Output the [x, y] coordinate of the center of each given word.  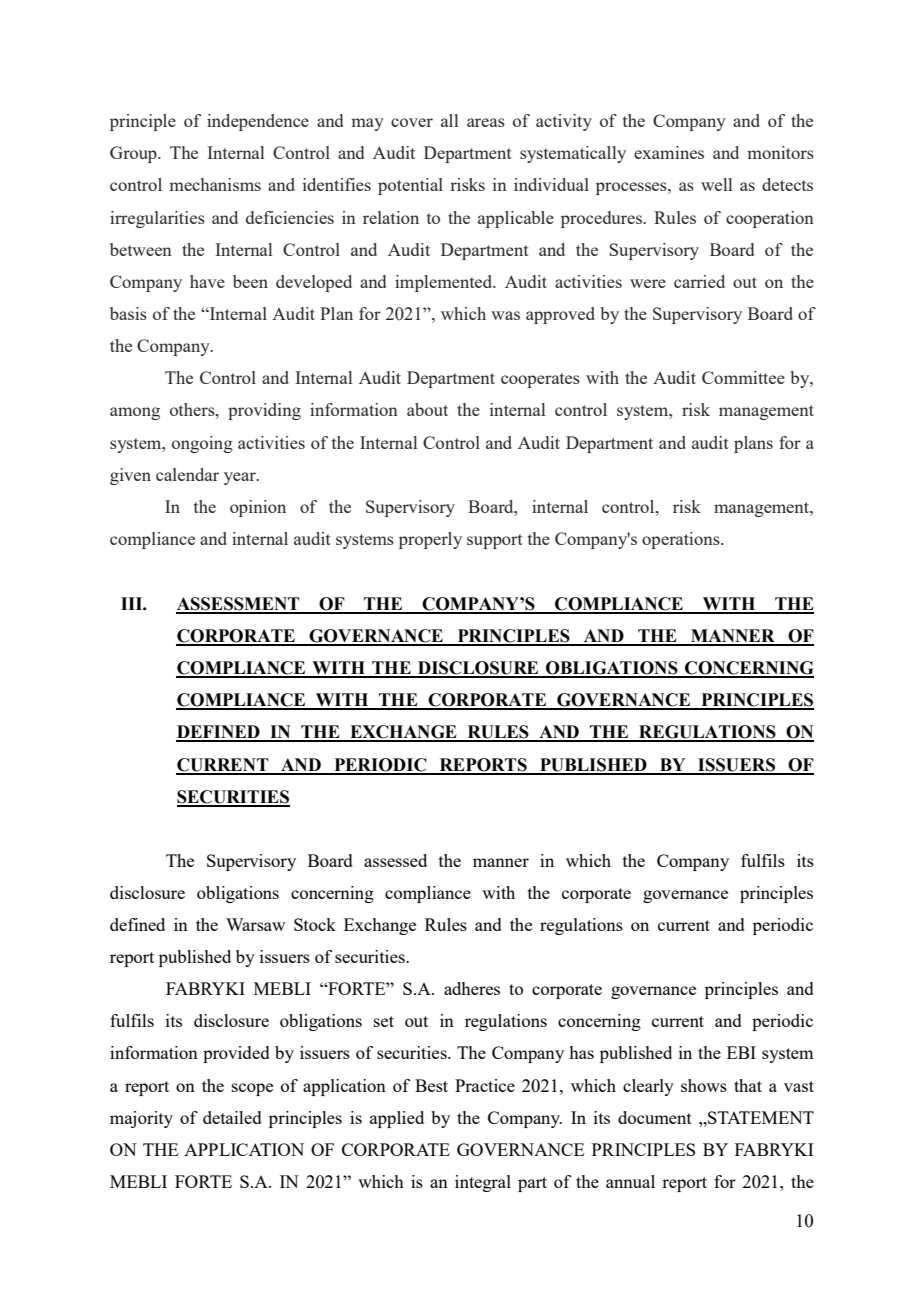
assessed [395, 860]
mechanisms [215, 184]
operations [682, 540]
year [241, 478]
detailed [232, 1117]
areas [486, 122]
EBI [741, 1052]
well [716, 184]
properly [430, 540]
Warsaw [255, 924]
